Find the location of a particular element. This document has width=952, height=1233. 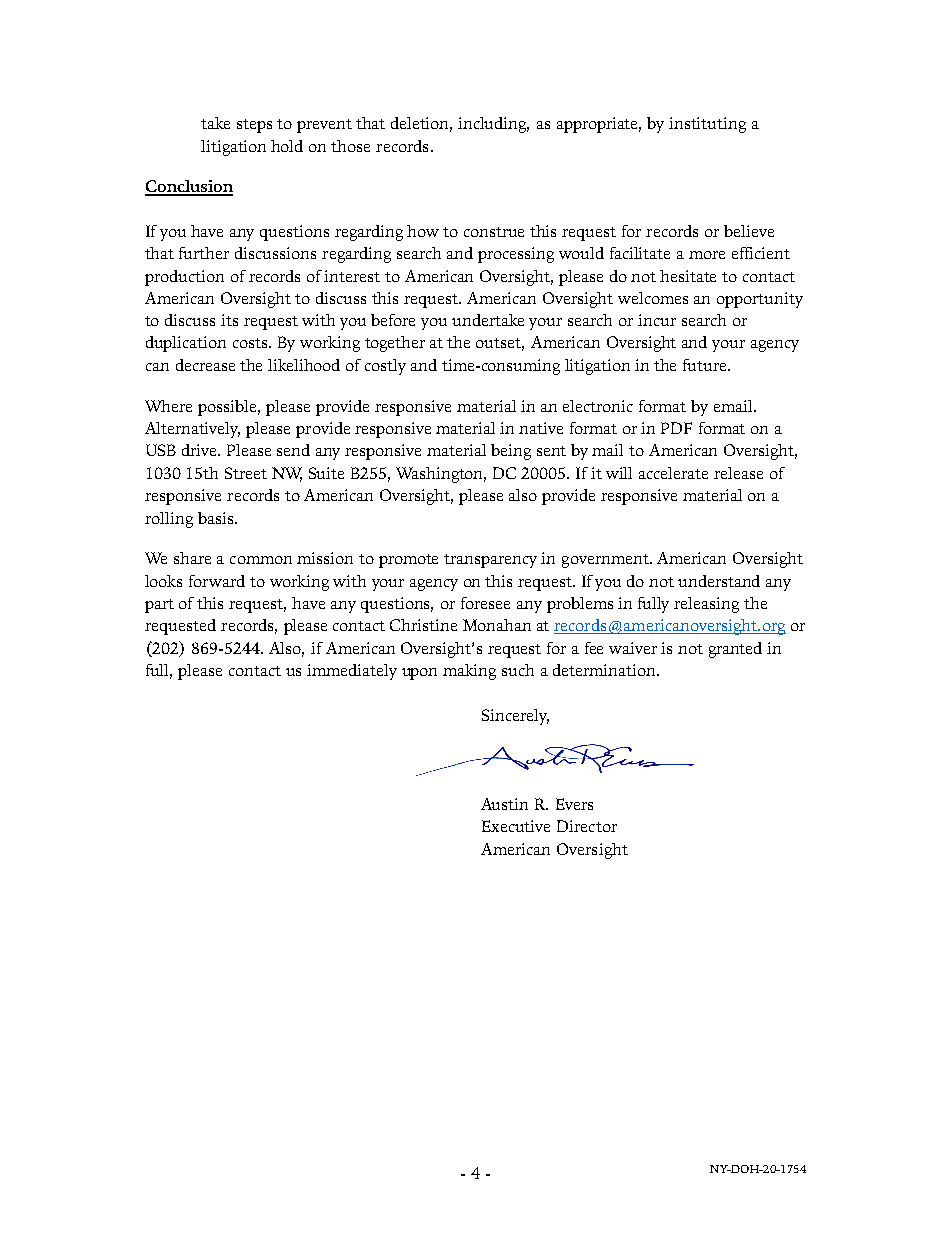

steps is located at coordinates (254, 126).
